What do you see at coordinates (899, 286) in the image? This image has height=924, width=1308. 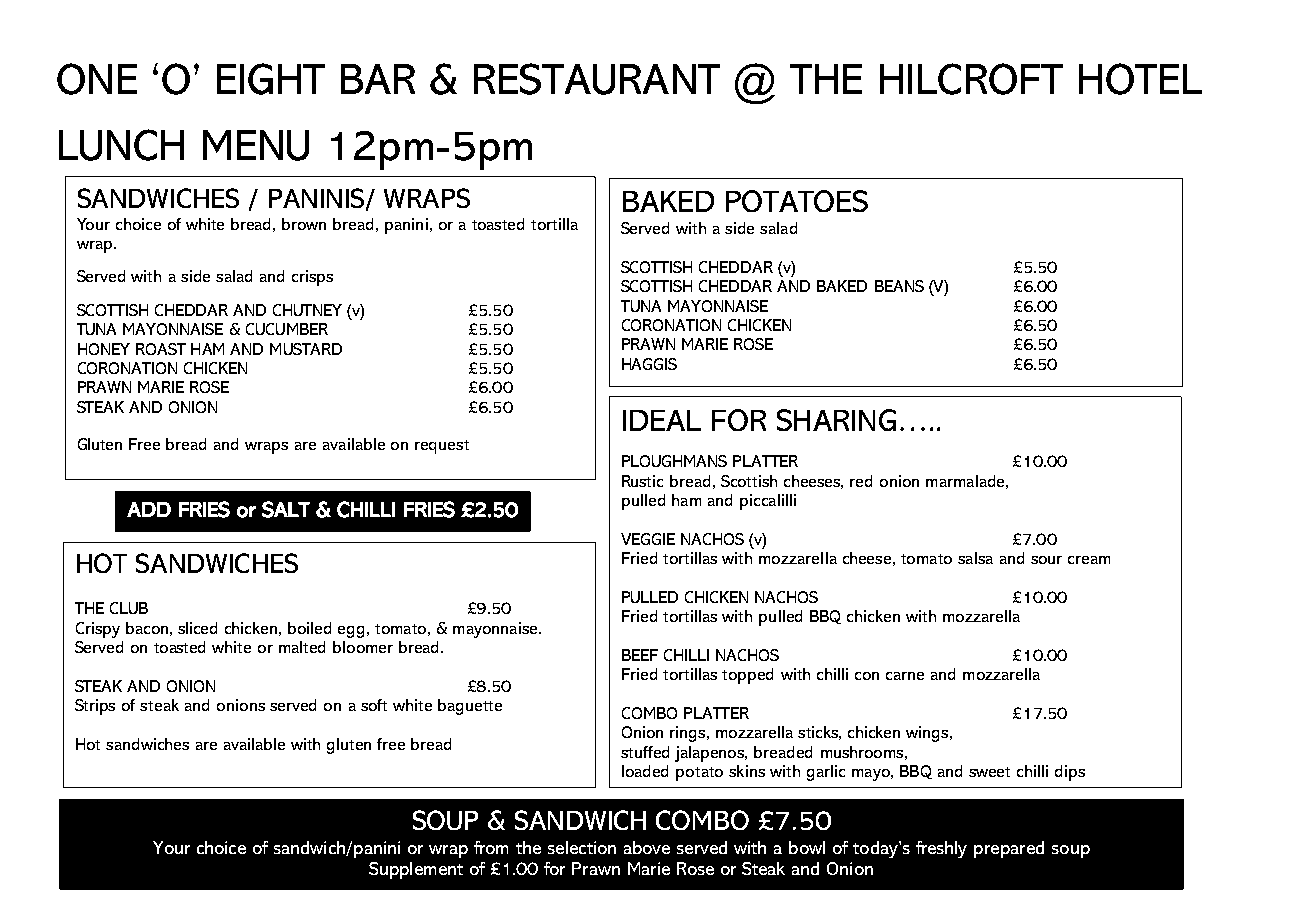 I see `BEANS` at bounding box center [899, 286].
